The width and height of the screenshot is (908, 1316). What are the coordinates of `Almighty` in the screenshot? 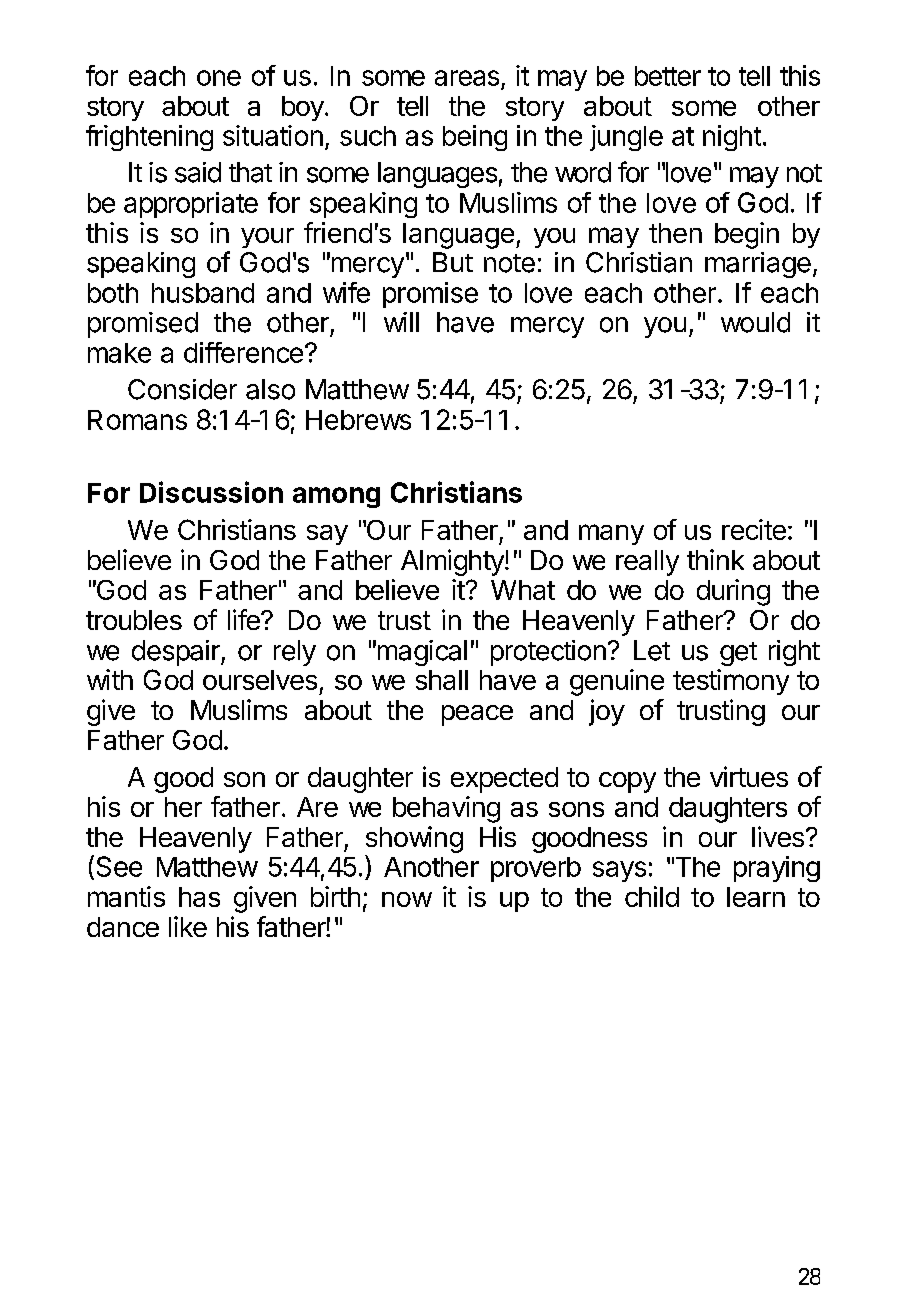 It's located at (453, 562).
